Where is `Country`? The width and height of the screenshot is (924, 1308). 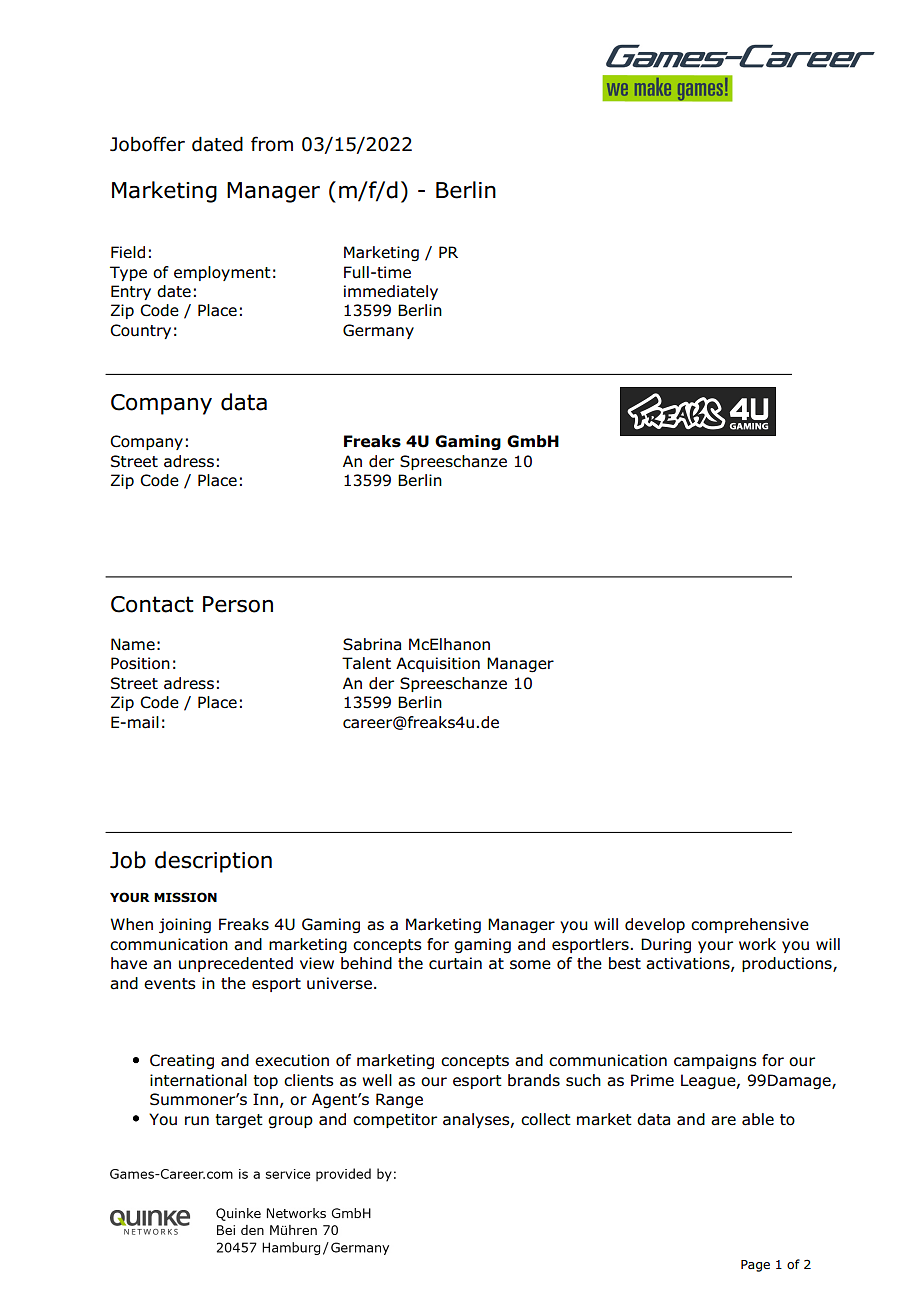
Country is located at coordinates (140, 331).
